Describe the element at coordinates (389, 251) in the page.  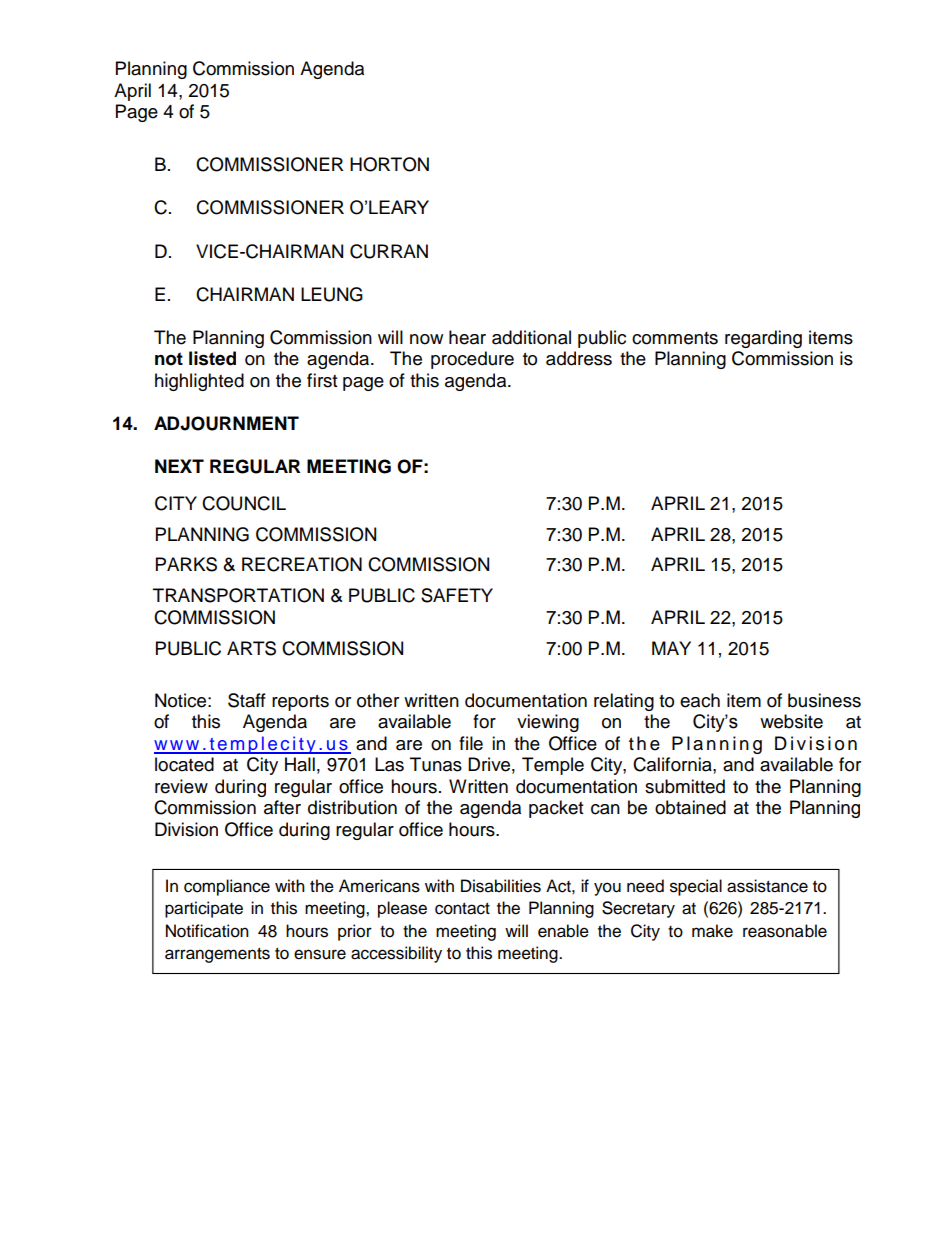
I see `CURRAN` at that location.
